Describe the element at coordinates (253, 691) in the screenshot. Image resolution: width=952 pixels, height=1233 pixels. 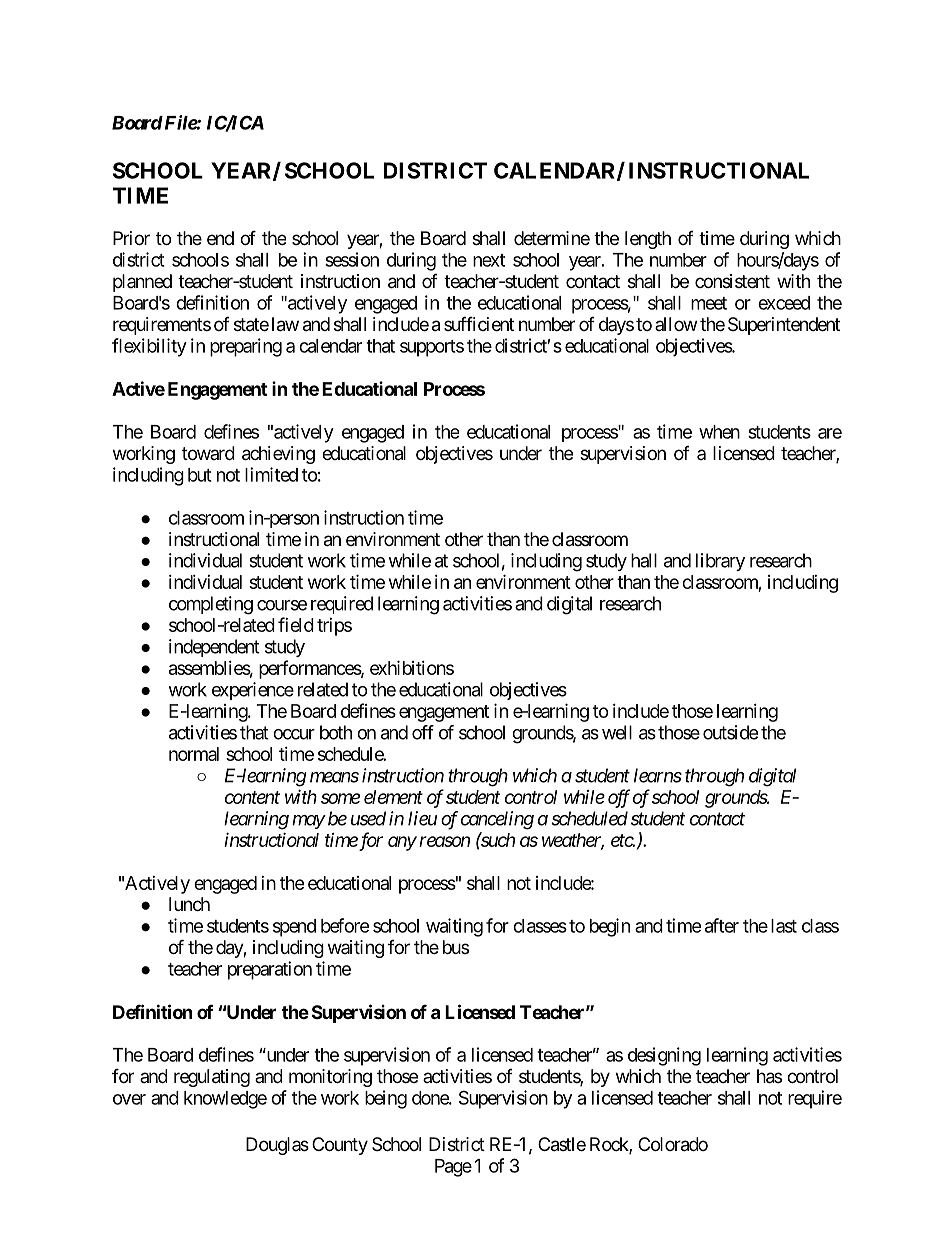
I see `experience` at that location.
